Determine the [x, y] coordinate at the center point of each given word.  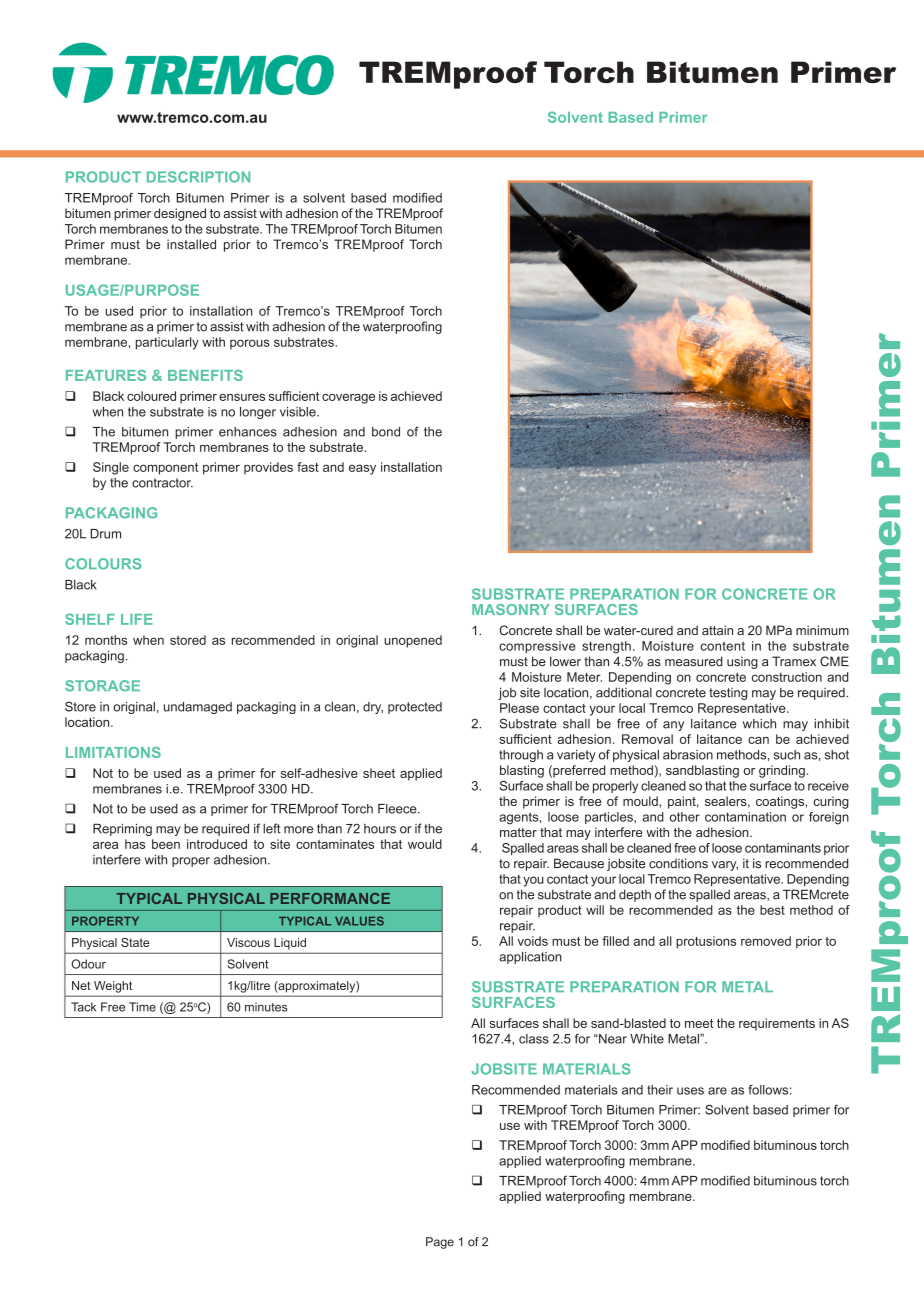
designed [180, 214]
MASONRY [511, 609]
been [166, 844]
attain [717, 630]
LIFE [137, 619]
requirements [777, 1024]
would [425, 844]
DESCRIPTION [198, 177]
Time [142, 1007]
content [722, 646]
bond [386, 432]
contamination [745, 817]
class [534, 1039]
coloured [151, 396]
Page [440, 1243]
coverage [348, 399]
